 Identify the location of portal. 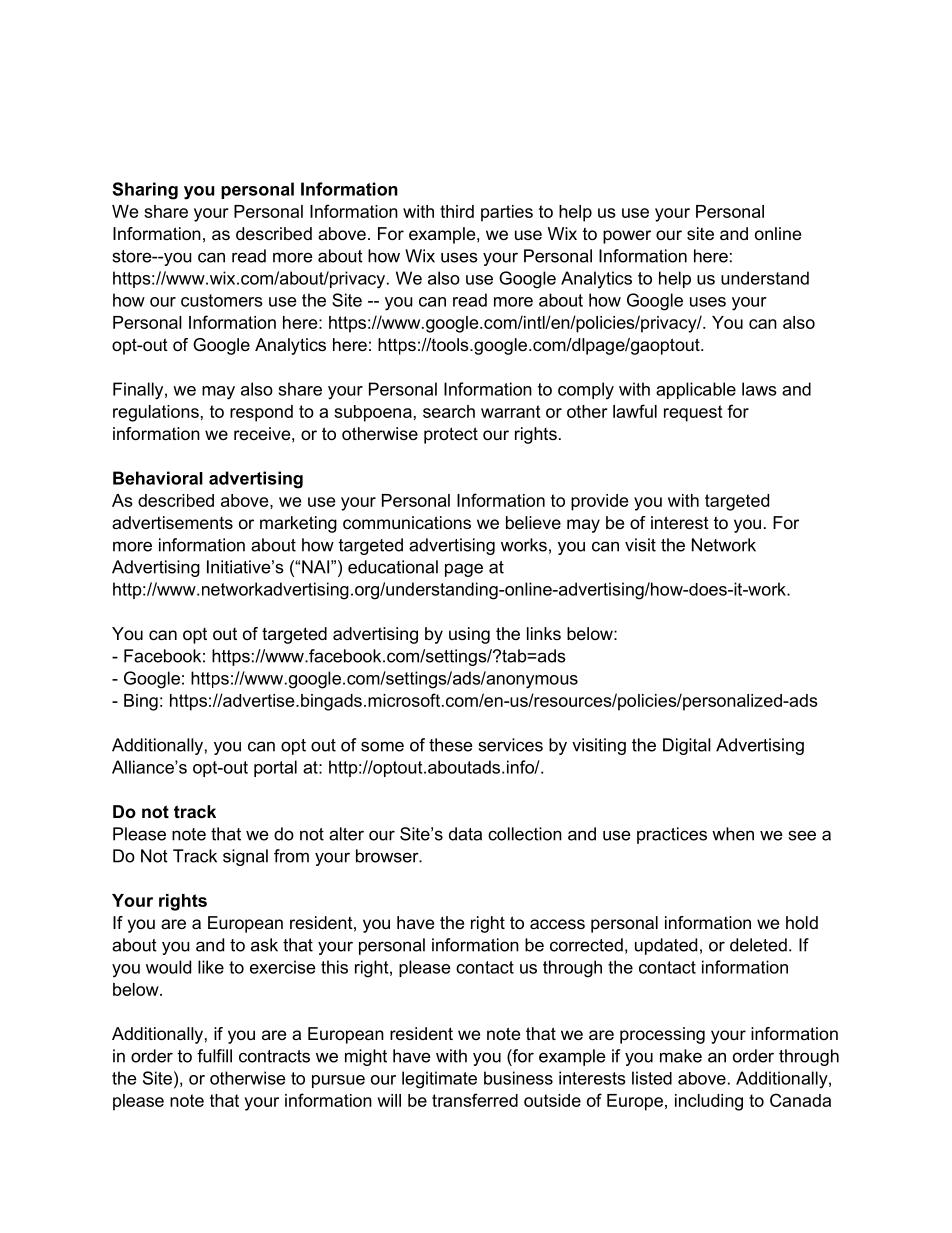
(275, 768).
